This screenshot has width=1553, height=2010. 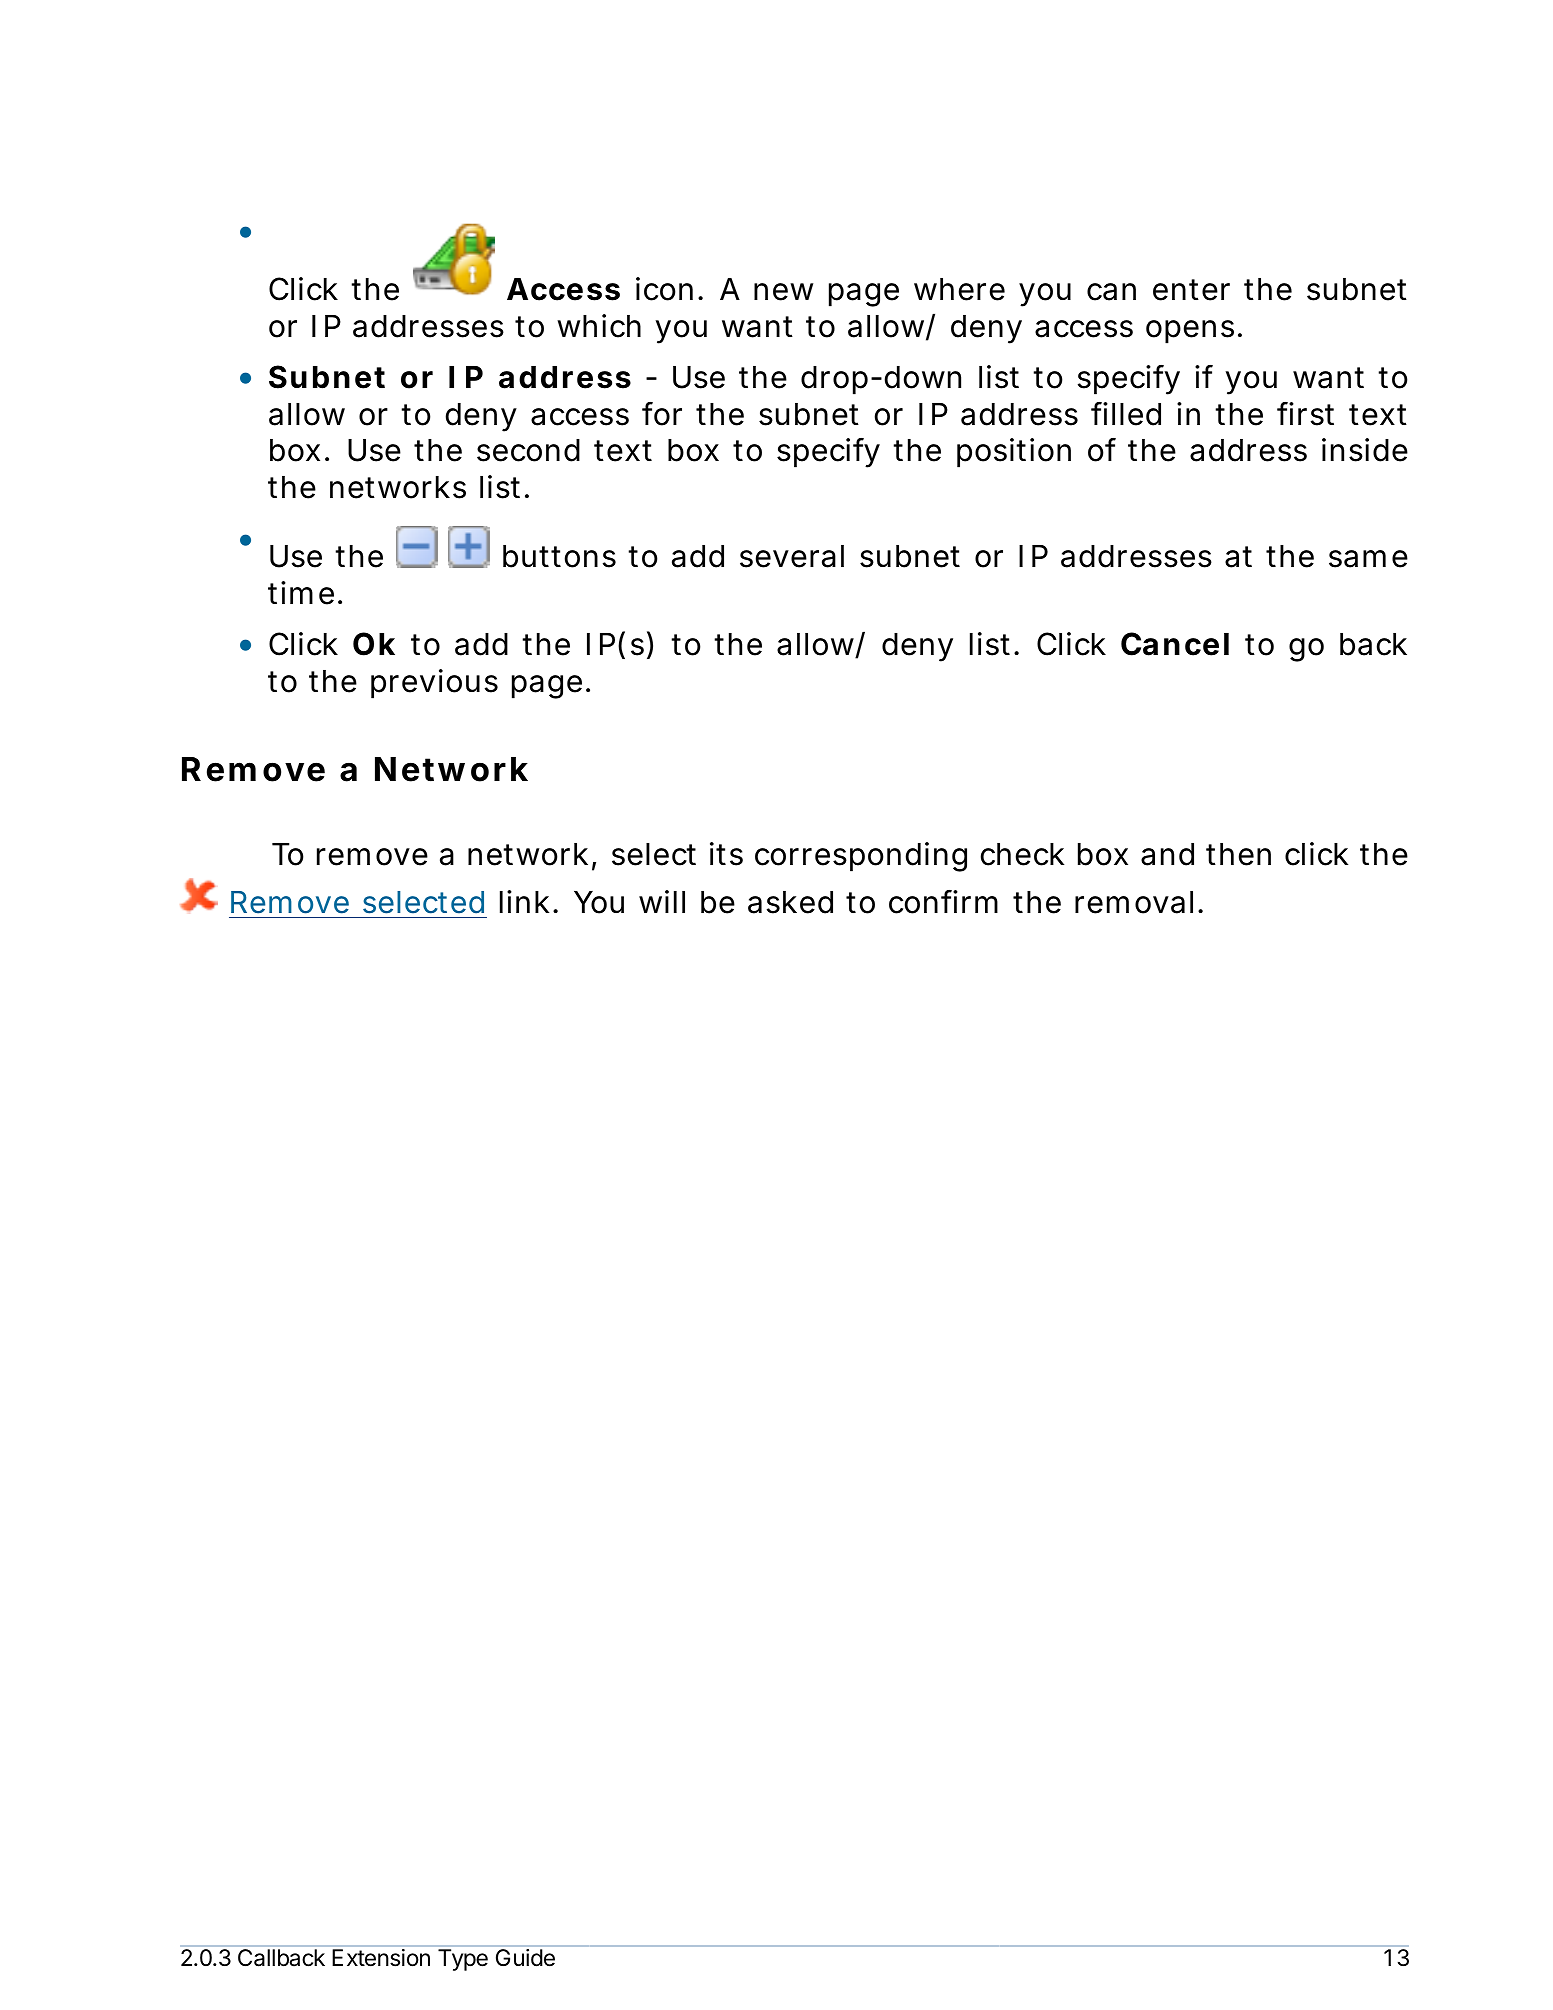 What do you see at coordinates (381, 1957) in the screenshot?
I see `Extension` at bounding box center [381, 1957].
